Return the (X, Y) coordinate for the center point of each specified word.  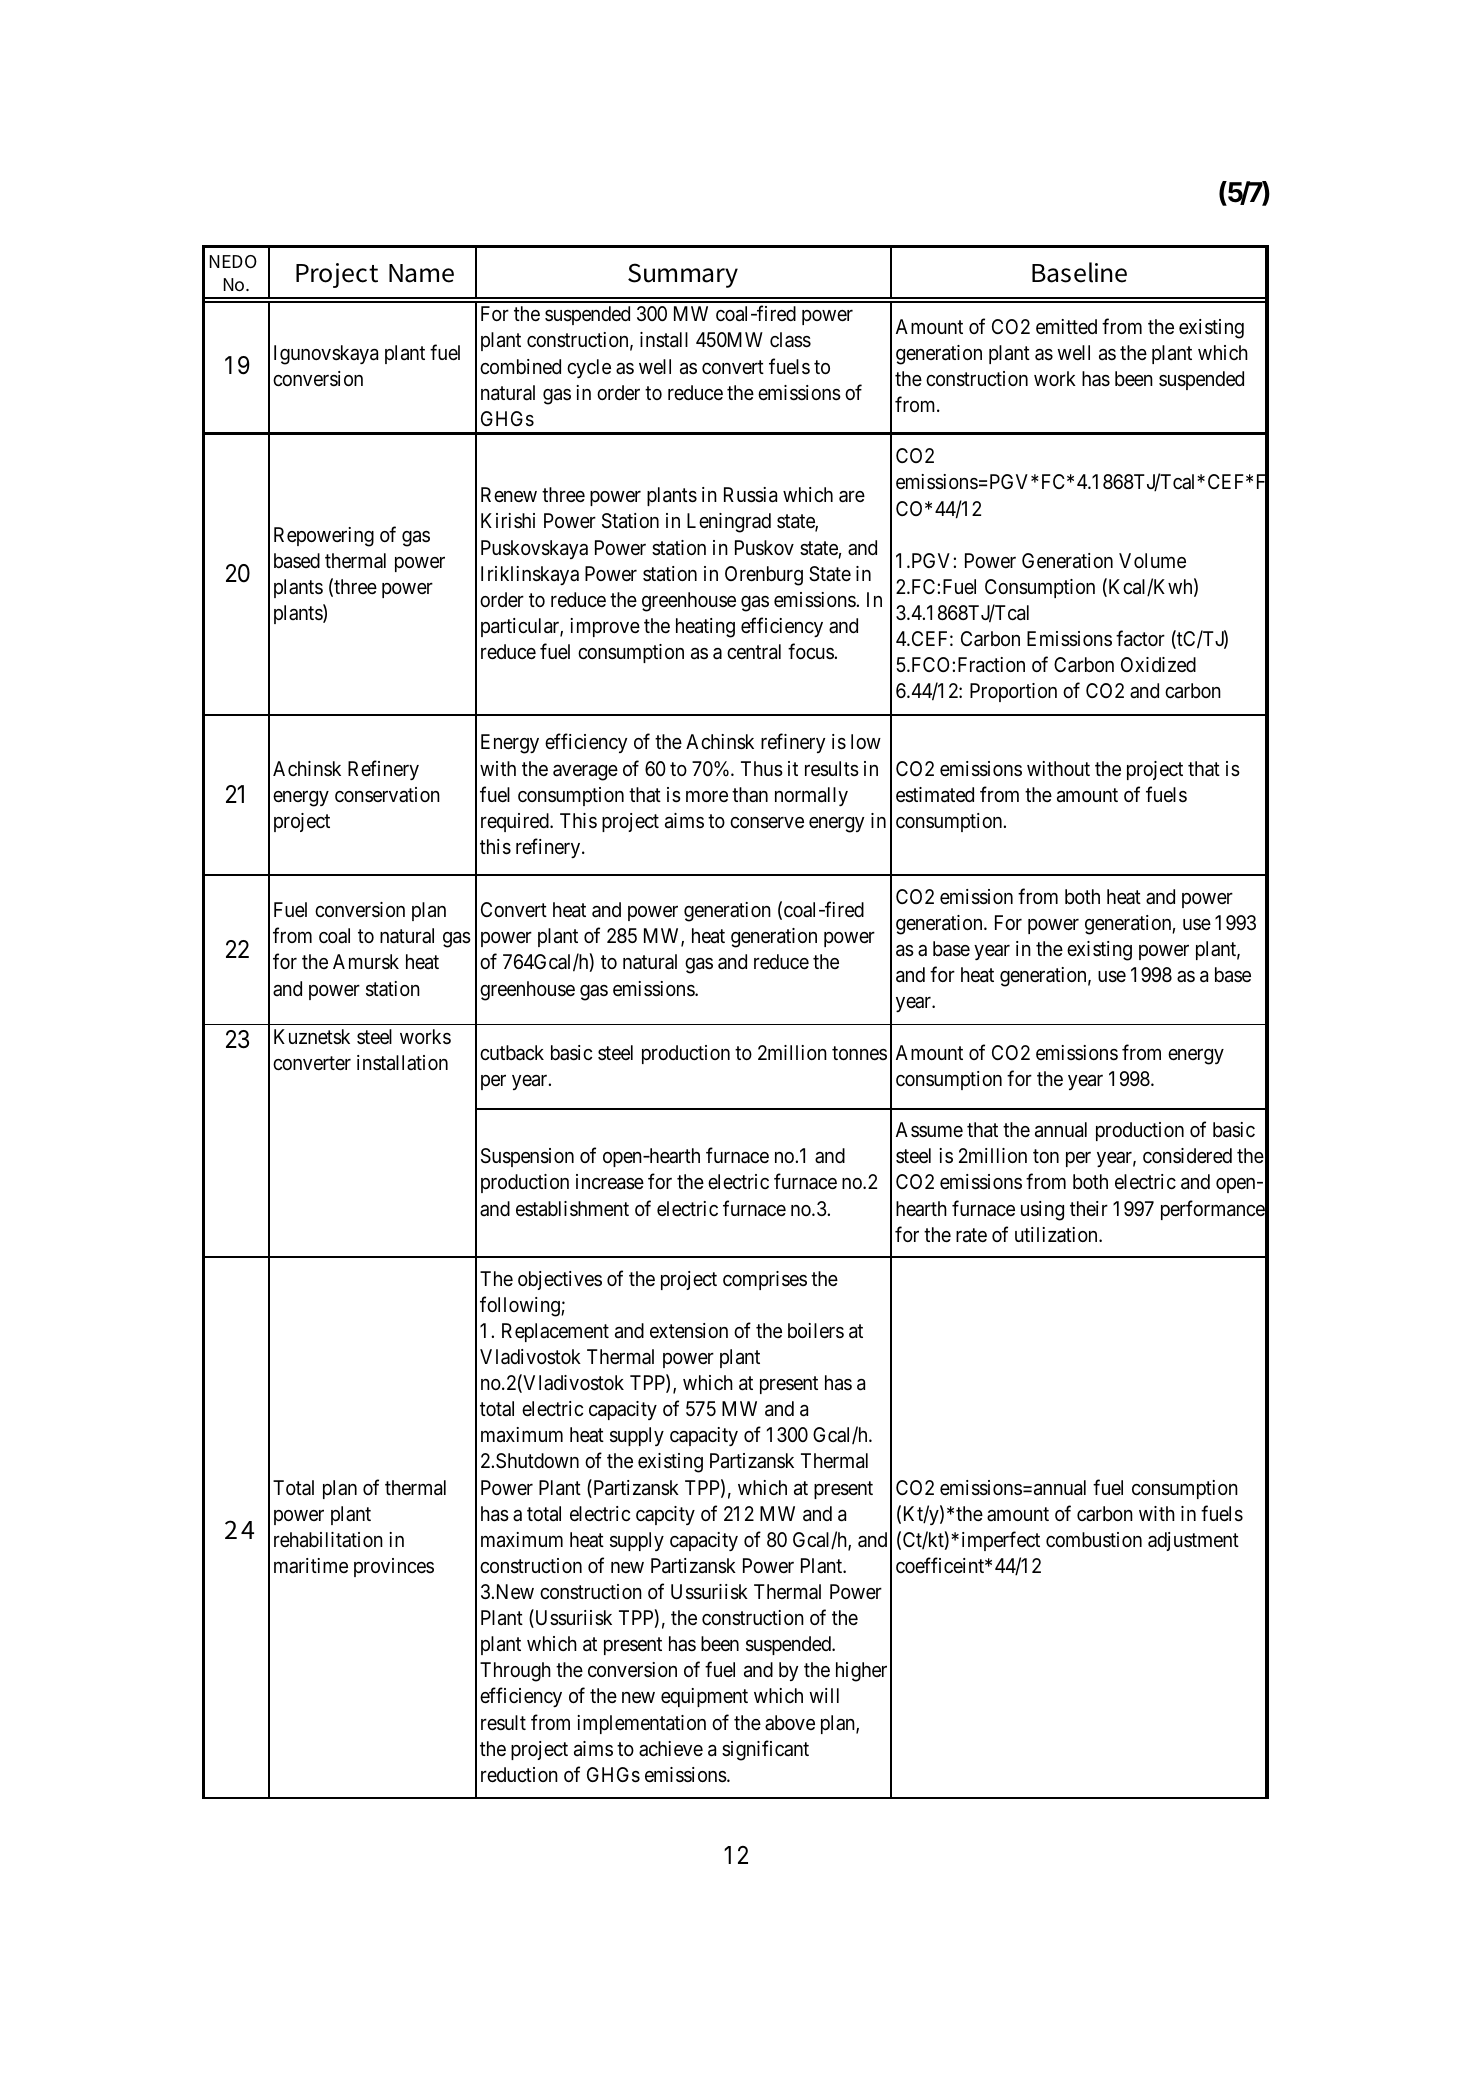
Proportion (1013, 692)
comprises (765, 1280)
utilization (1057, 1235)
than (750, 794)
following (521, 1306)
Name (421, 273)
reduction (519, 1775)
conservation (387, 794)
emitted (1066, 327)
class (790, 340)
